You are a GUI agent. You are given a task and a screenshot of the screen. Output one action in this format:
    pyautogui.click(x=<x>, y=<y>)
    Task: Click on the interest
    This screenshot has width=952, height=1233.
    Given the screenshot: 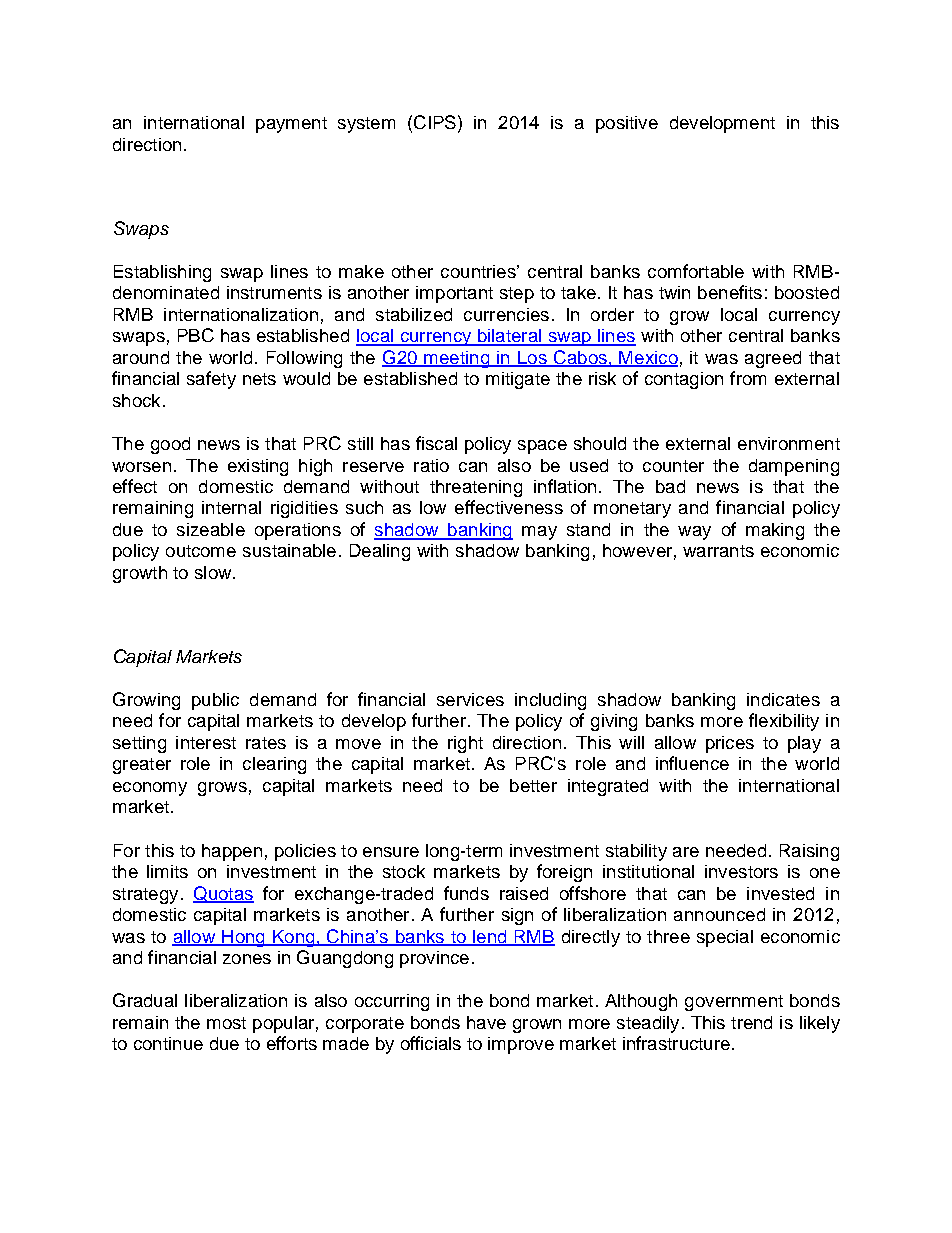 What is the action you would take?
    pyautogui.click(x=206, y=742)
